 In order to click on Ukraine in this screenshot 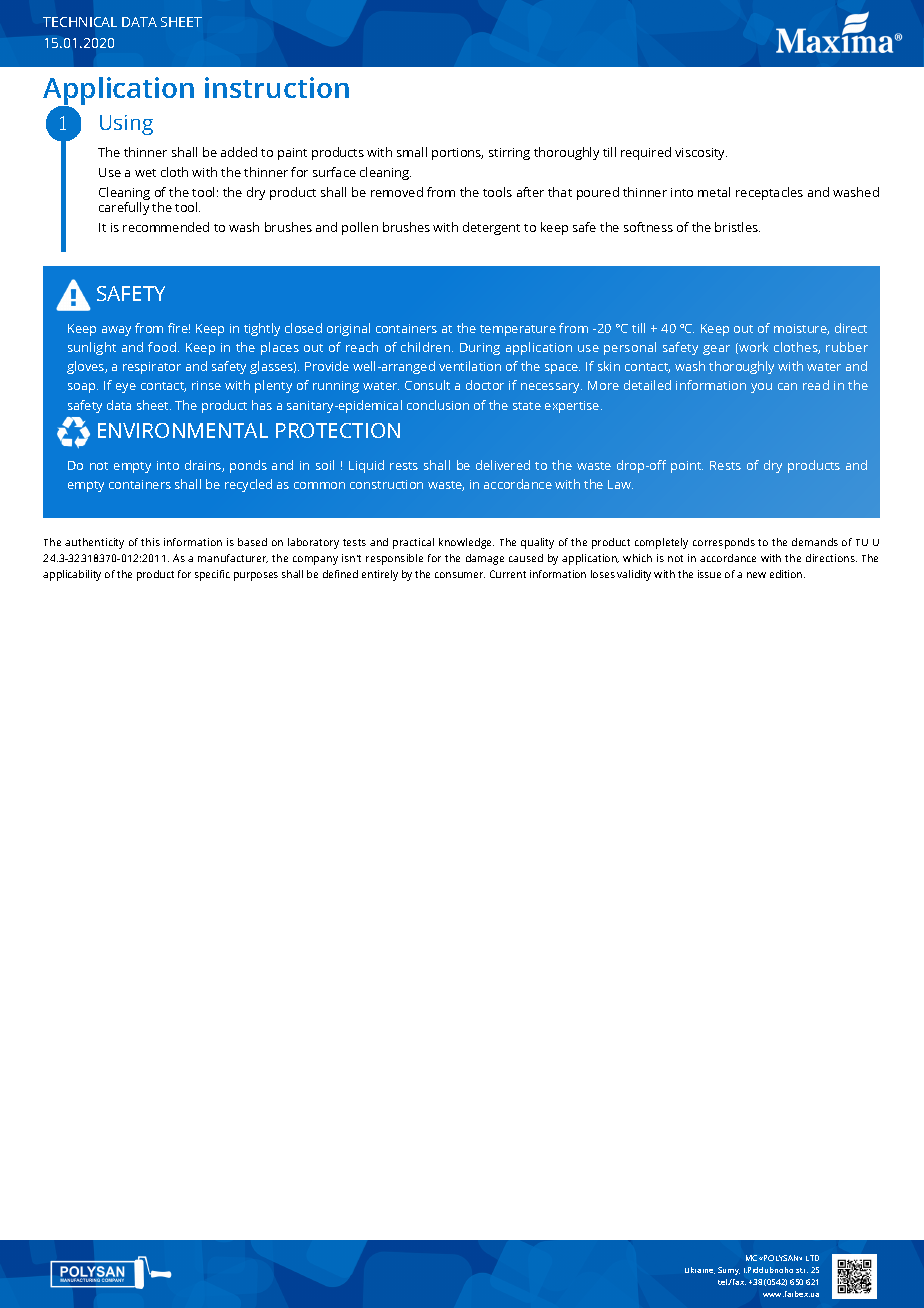, I will do `click(700, 1270)`.
